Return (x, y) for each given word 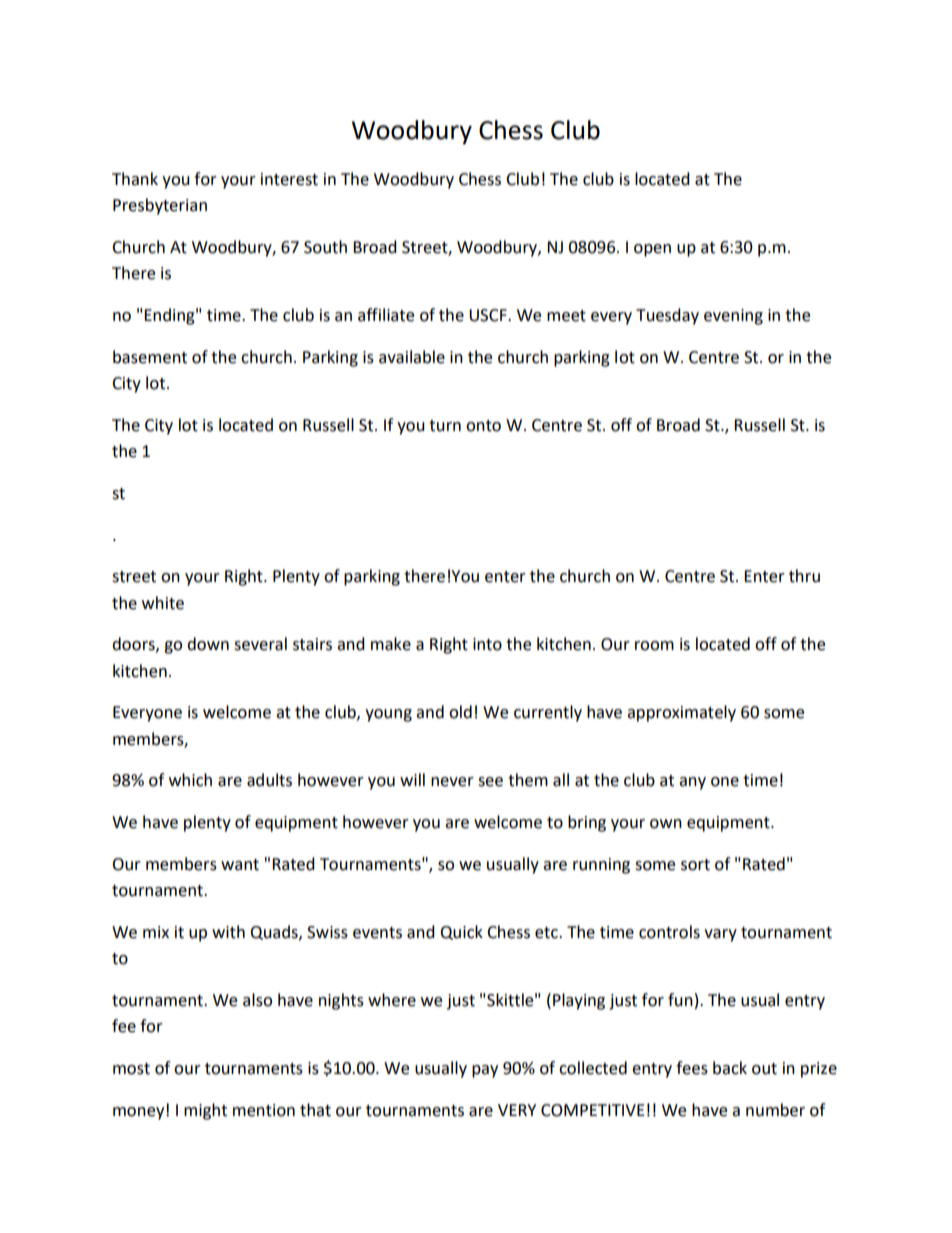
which (190, 780)
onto (483, 426)
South (325, 247)
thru (804, 576)
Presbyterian (160, 206)
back (730, 1068)
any (692, 783)
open (652, 250)
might (205, 1111)
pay (485, 1071)
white (163, 603)
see (490, 782)
